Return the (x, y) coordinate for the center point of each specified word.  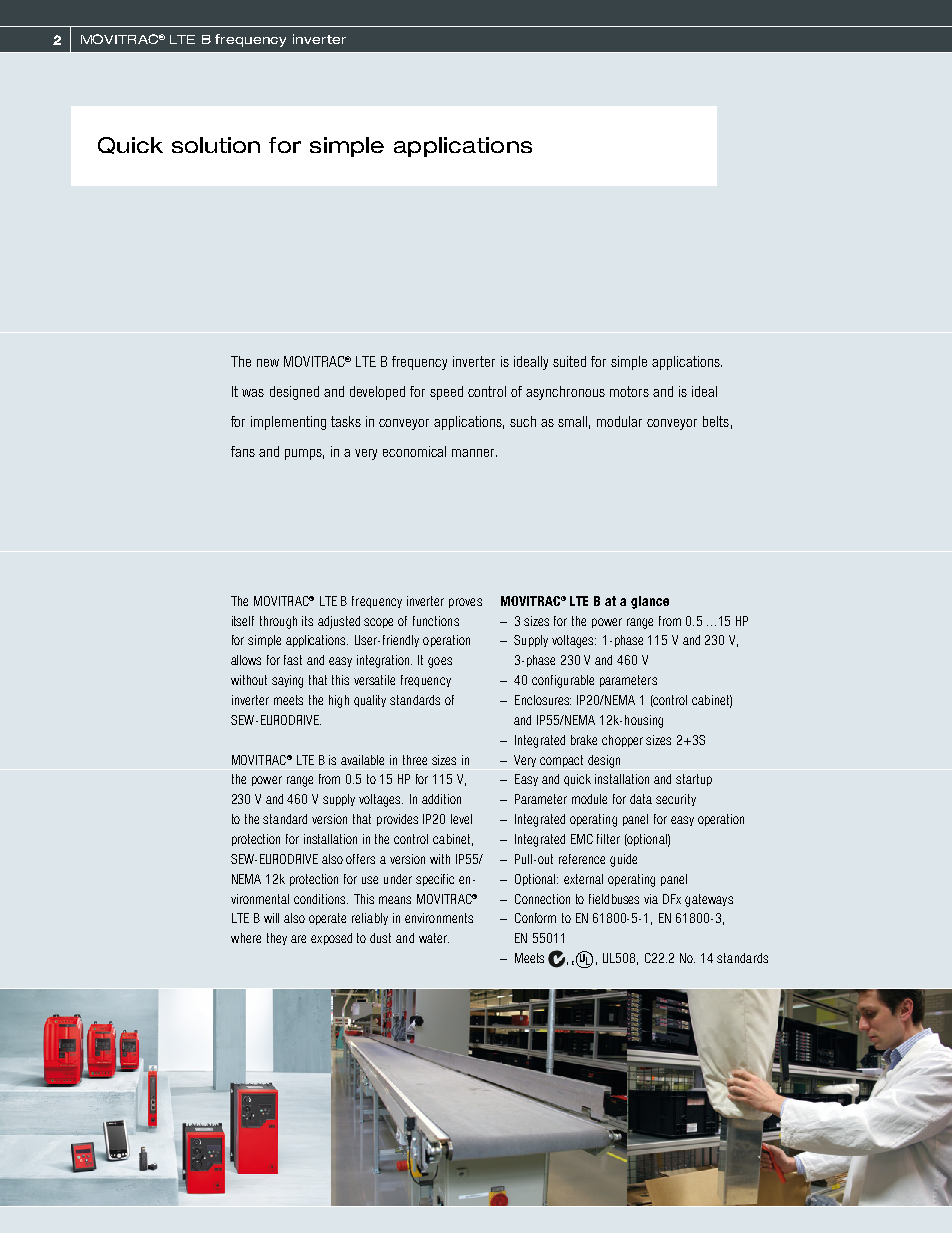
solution (216, 145)
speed (446, 393)
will (271, 918)
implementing (288, 423)
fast (293, 660)
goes (440, 662)
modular (619, 421)
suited (569, 361)
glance (650, 602)
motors (629, 391)
